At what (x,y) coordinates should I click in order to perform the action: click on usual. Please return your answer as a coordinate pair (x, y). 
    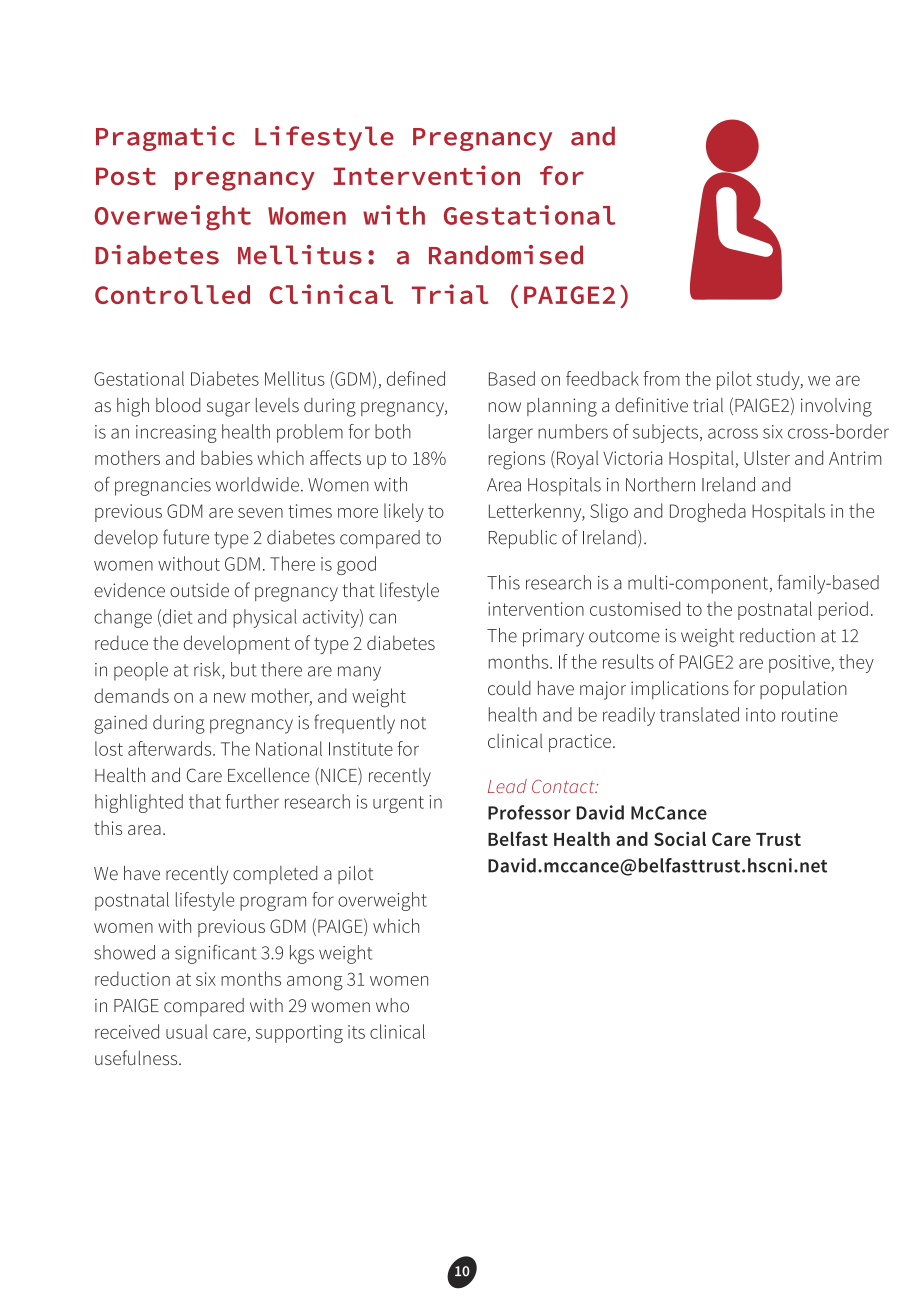
    Looking at the image, I should click on (187, 1031).
